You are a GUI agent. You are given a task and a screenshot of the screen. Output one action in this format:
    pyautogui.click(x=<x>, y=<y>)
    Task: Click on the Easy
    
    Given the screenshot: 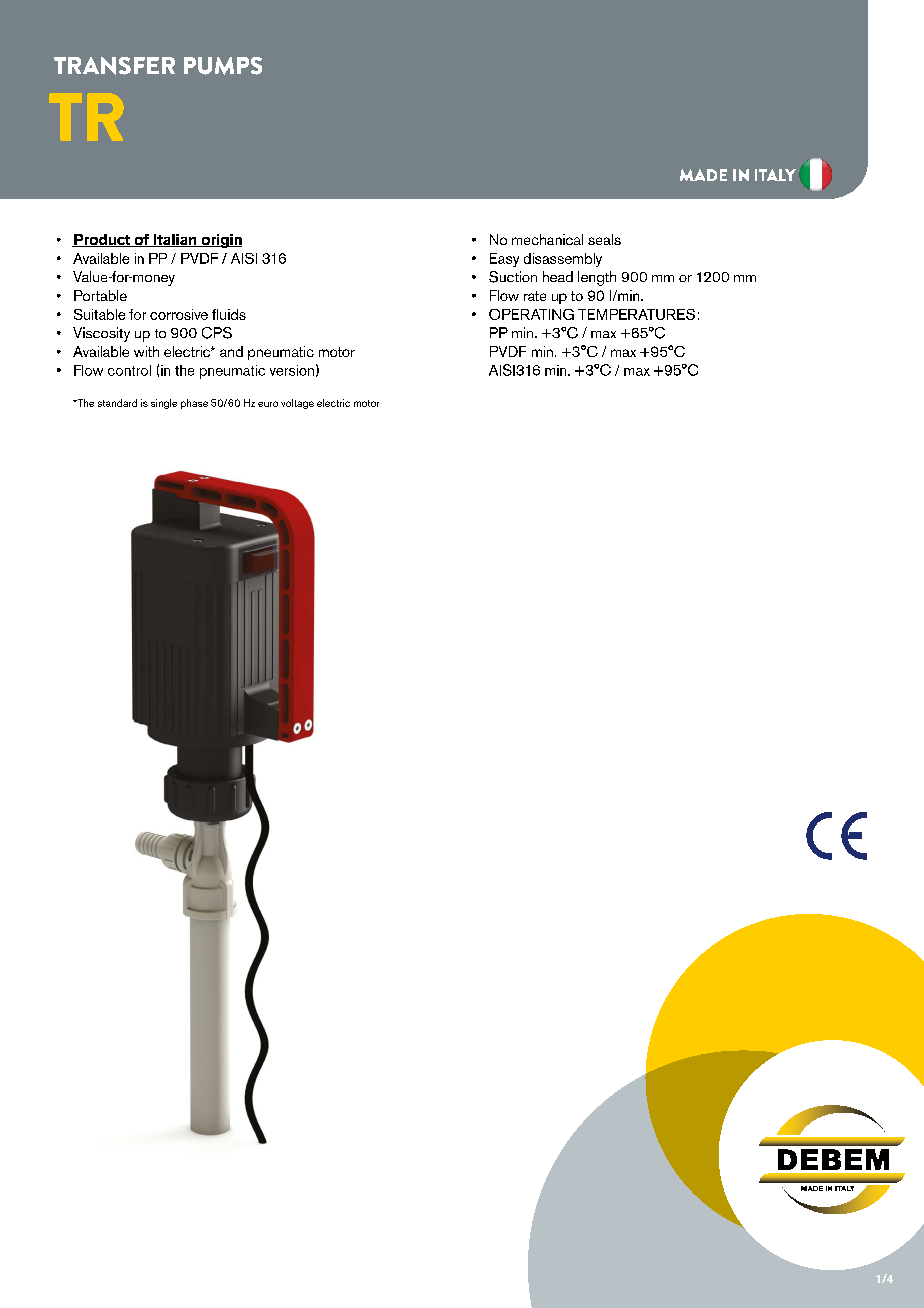 What is the action you would take?
    pyautogui.click(x=504, y=260)
